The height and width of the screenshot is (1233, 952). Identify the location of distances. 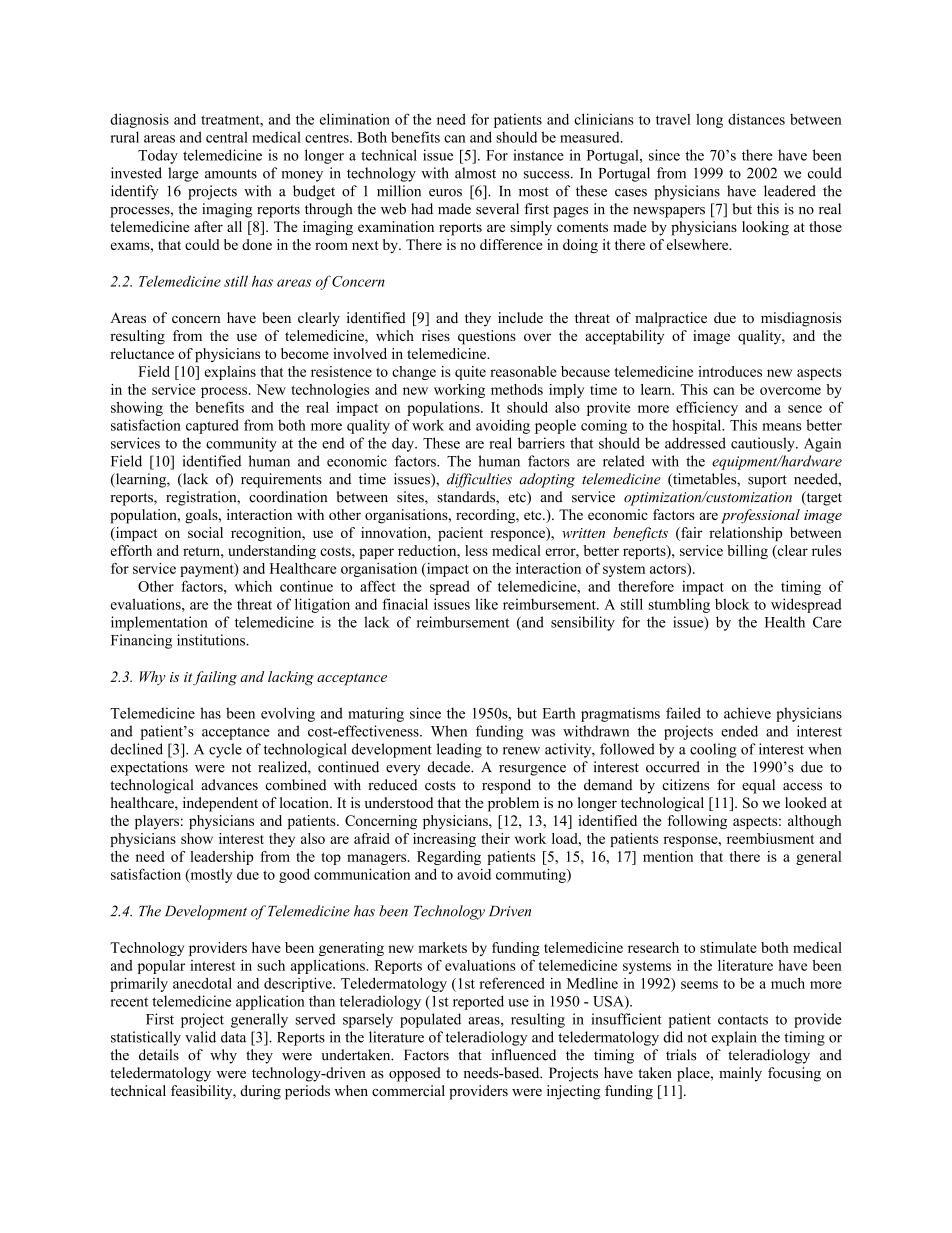
(756, 119).
